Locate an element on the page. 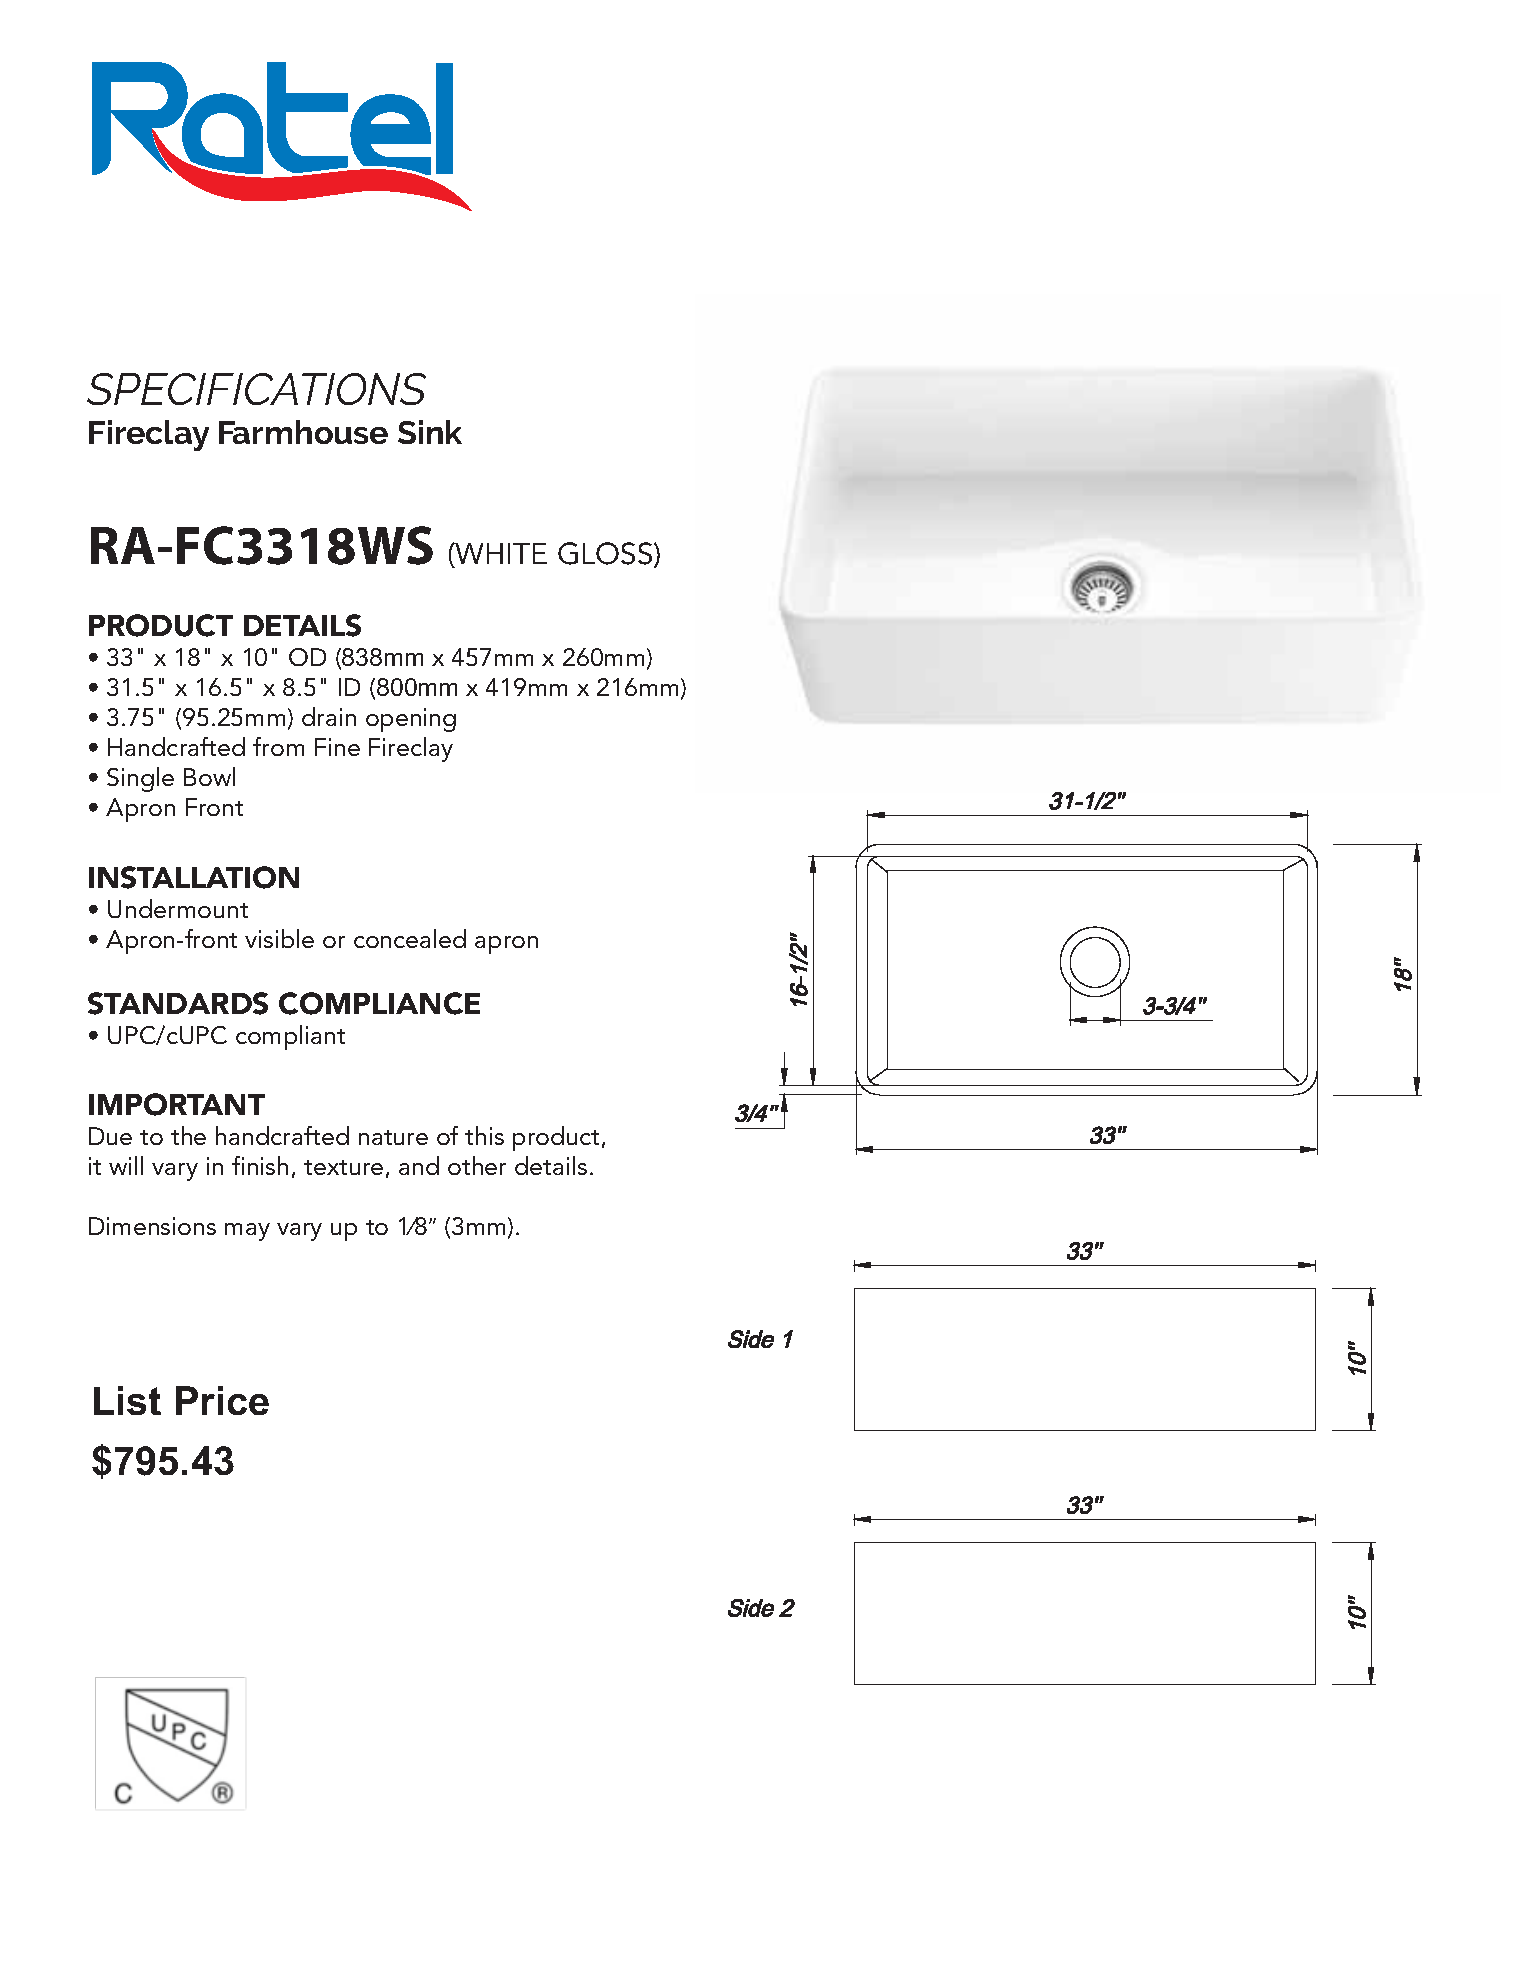  Sink is located at coordinates (430, 432).
